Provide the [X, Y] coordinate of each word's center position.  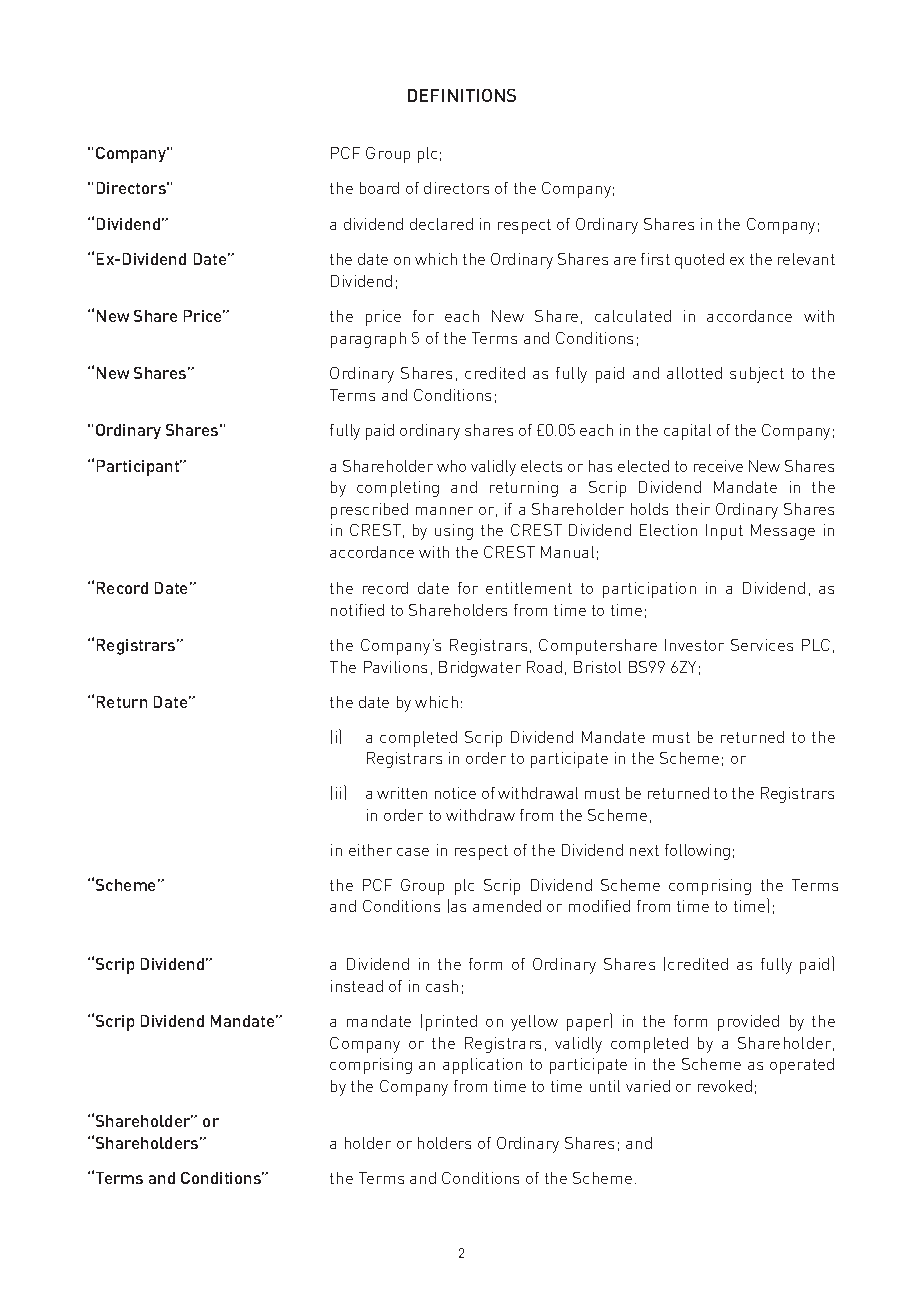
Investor [694, 645]
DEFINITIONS [462, 95]
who [451, 466]
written [402, 793]
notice [455, 793]
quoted [699, 261]
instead [357, 986]
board [379, 188]
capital [687, 432]
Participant [139, 468]
